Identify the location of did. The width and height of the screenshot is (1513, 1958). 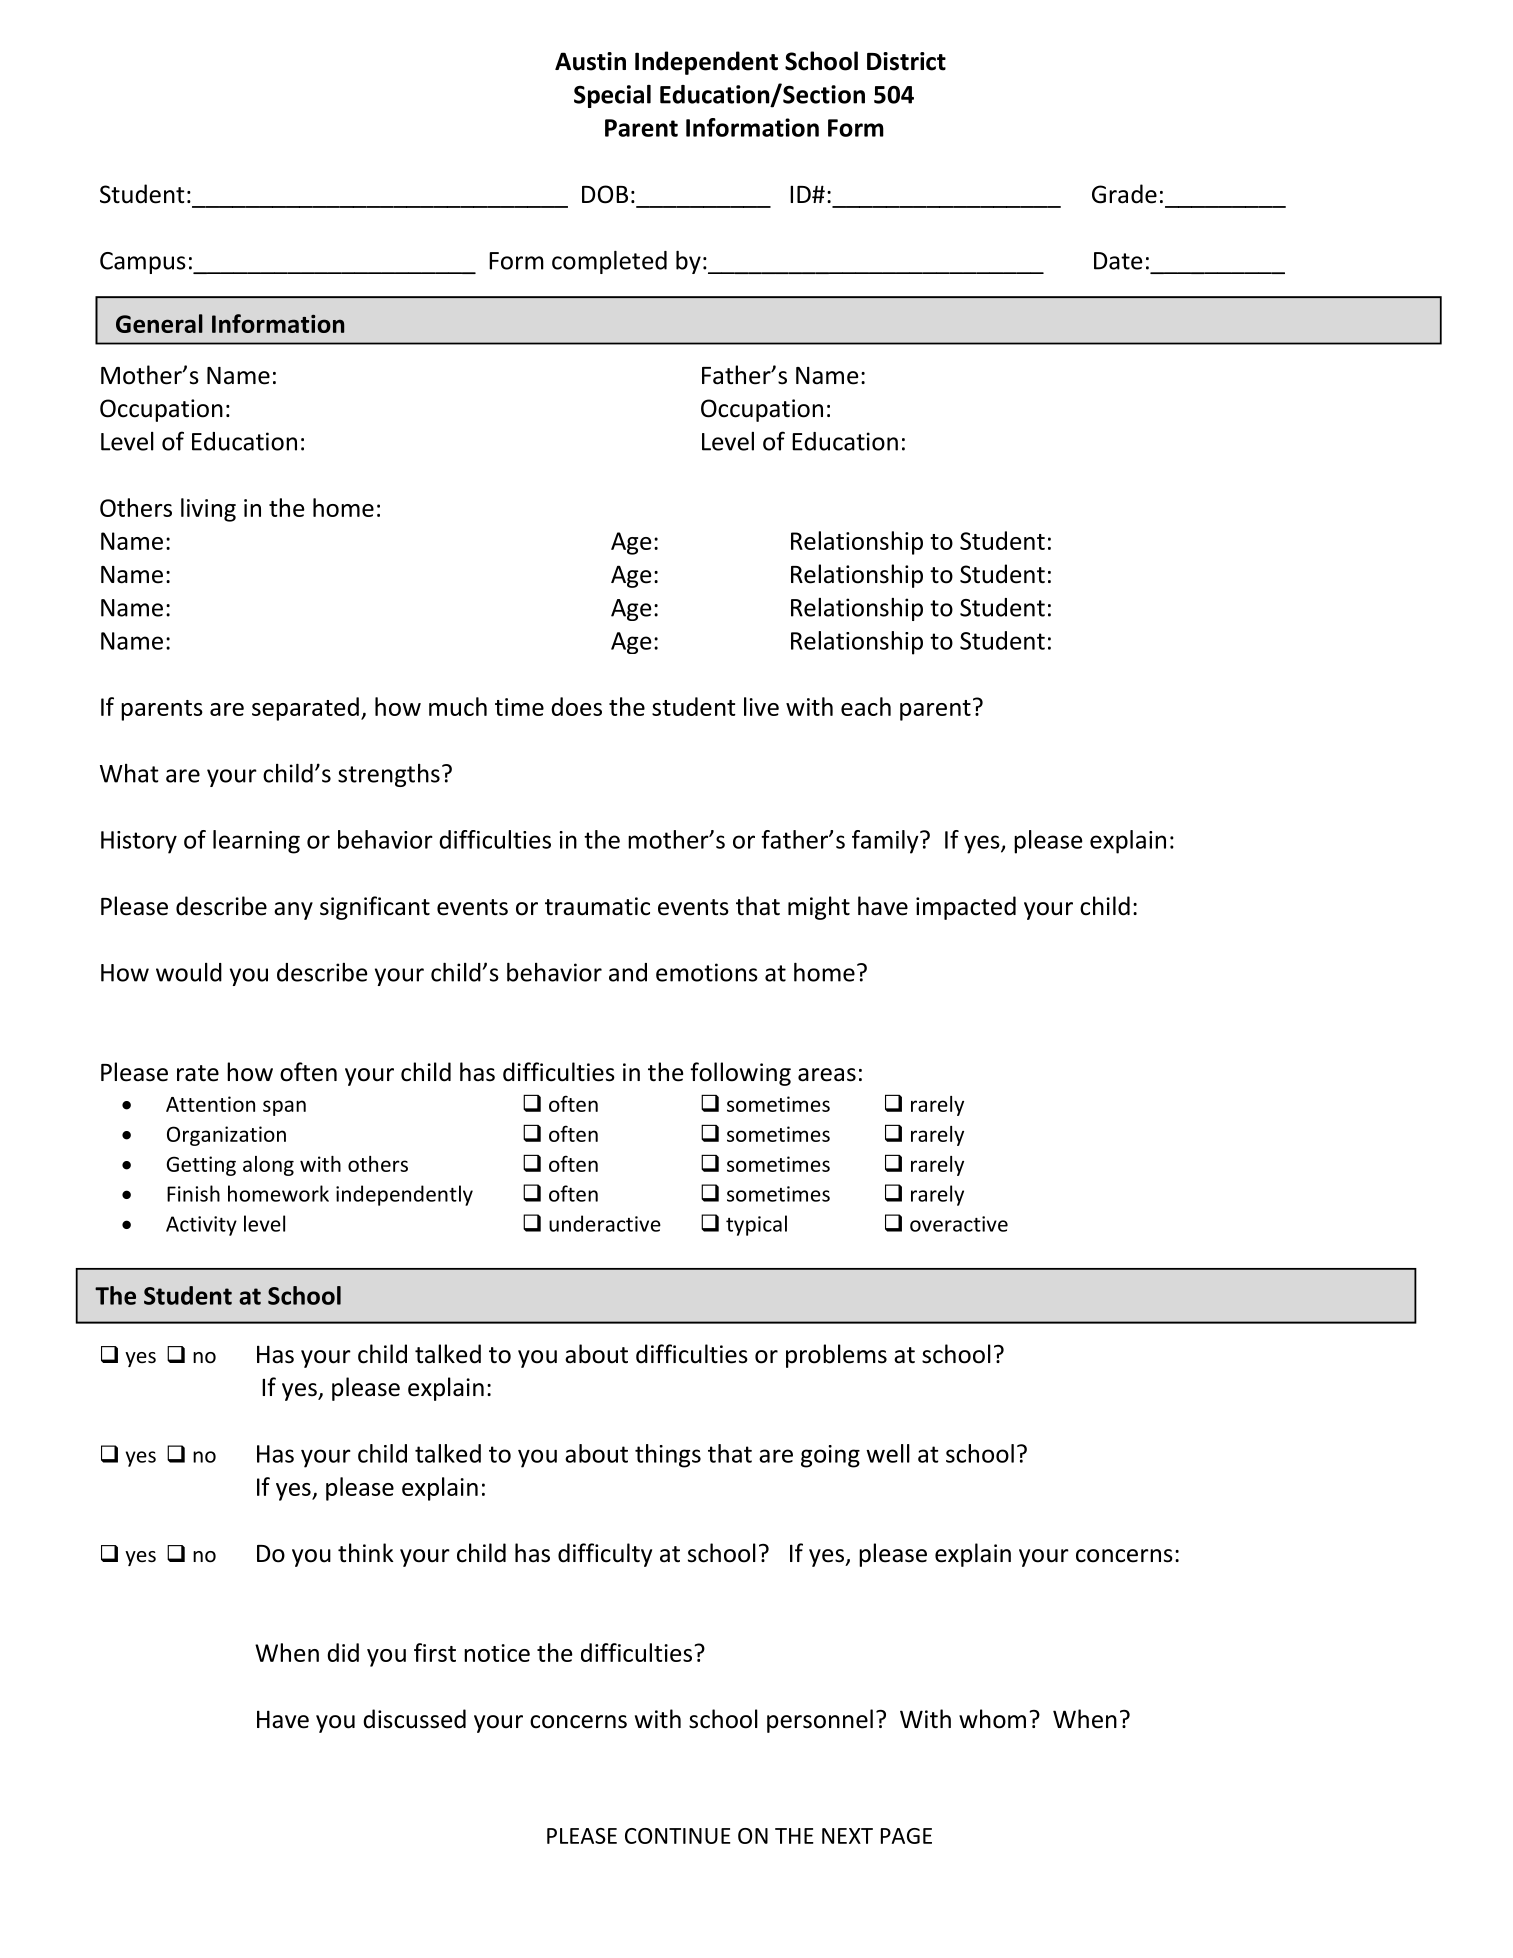
(343, 1652).
